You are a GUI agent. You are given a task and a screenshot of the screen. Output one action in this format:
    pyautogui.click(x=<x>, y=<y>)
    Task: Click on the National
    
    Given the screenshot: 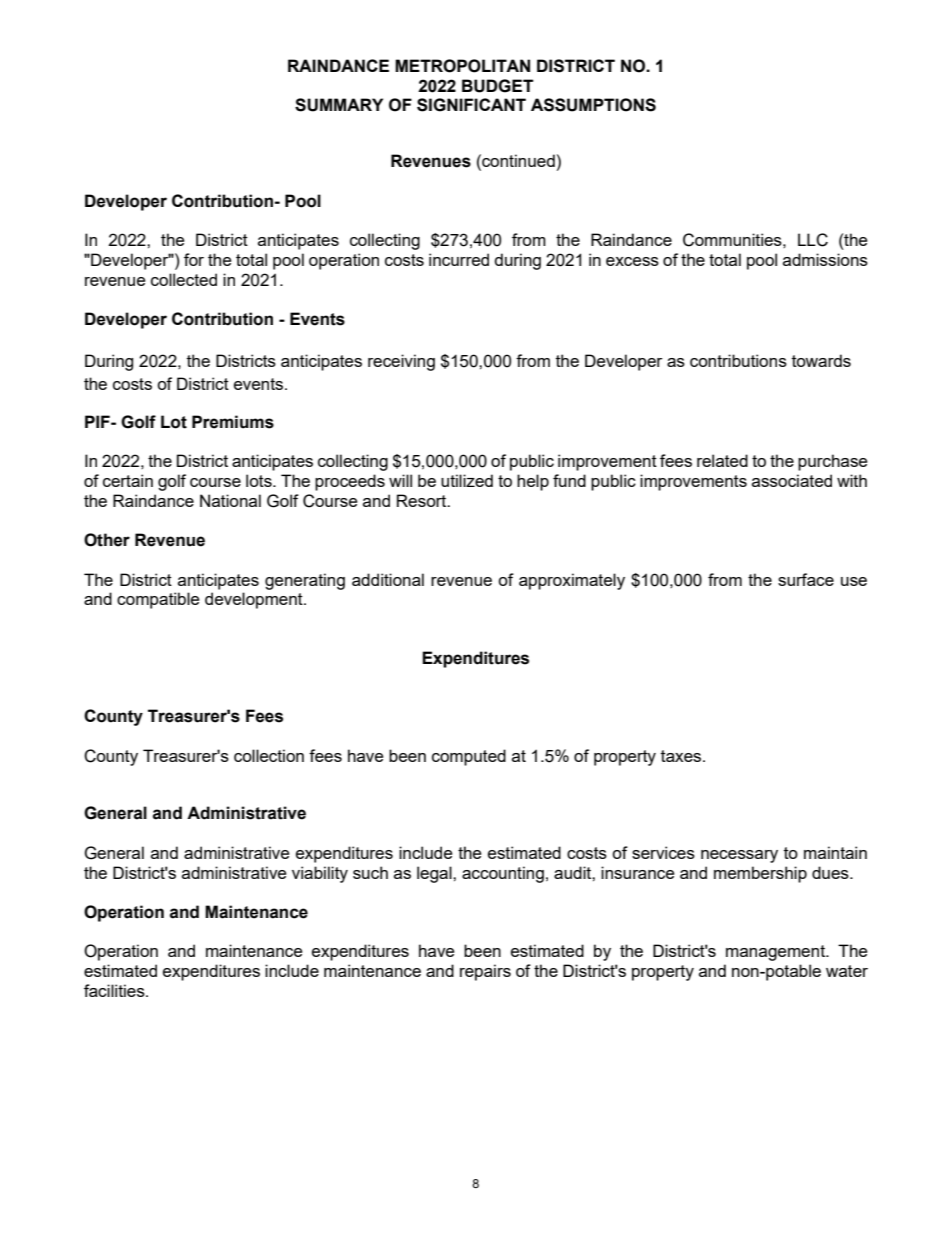 What is the action you would take?
    pyautogui.click(x=230, y=500)
